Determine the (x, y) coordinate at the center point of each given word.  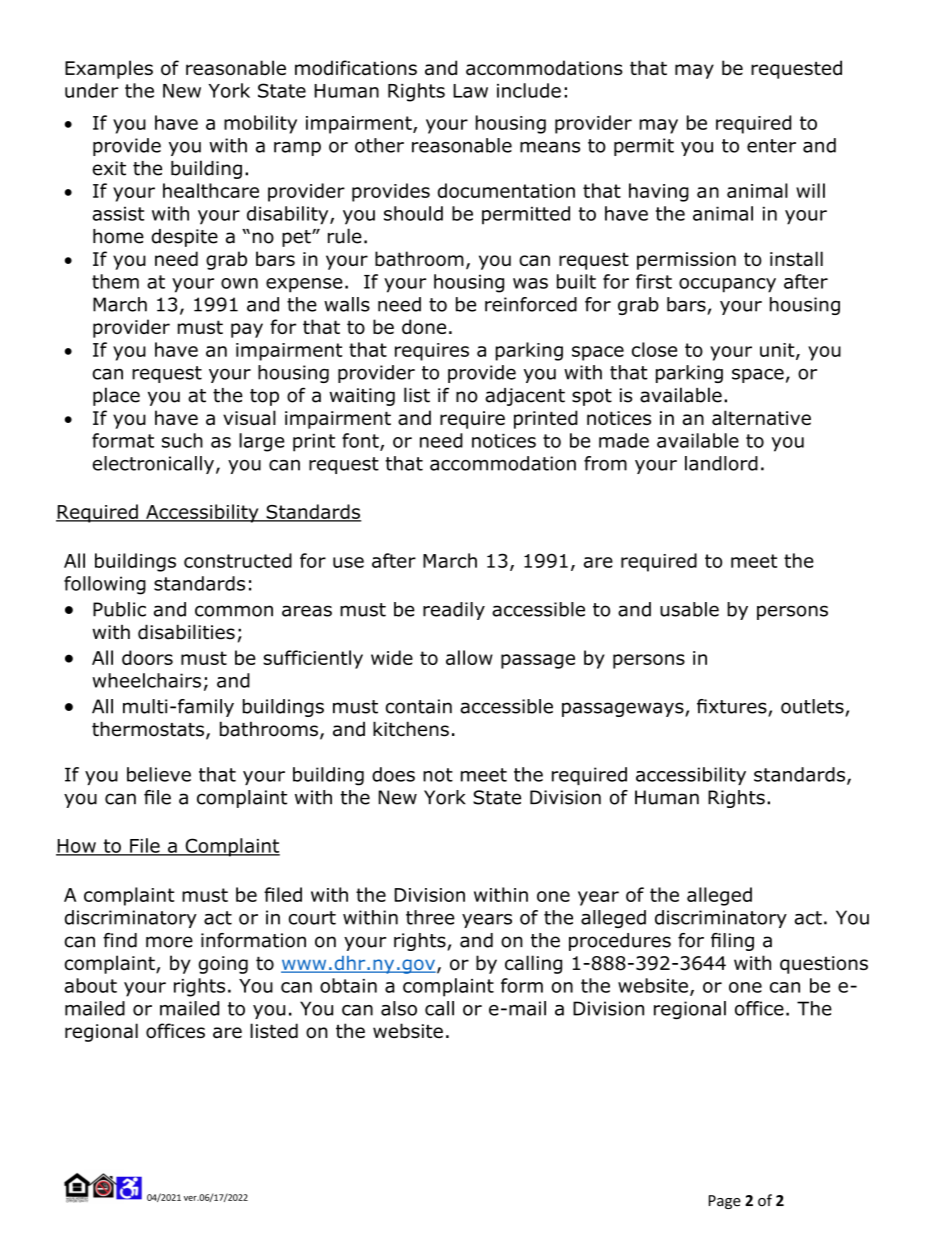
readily (454, 611)
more (169, 942)
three (430, 917)
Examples (109, 69)
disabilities (186, 632)
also (399, 1008)
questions (824, 965)
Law (470, 91)
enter (771, 146)
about (90, 985)
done (424, 326)
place (116, 396)
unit (778, 351)
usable (689, 609)
